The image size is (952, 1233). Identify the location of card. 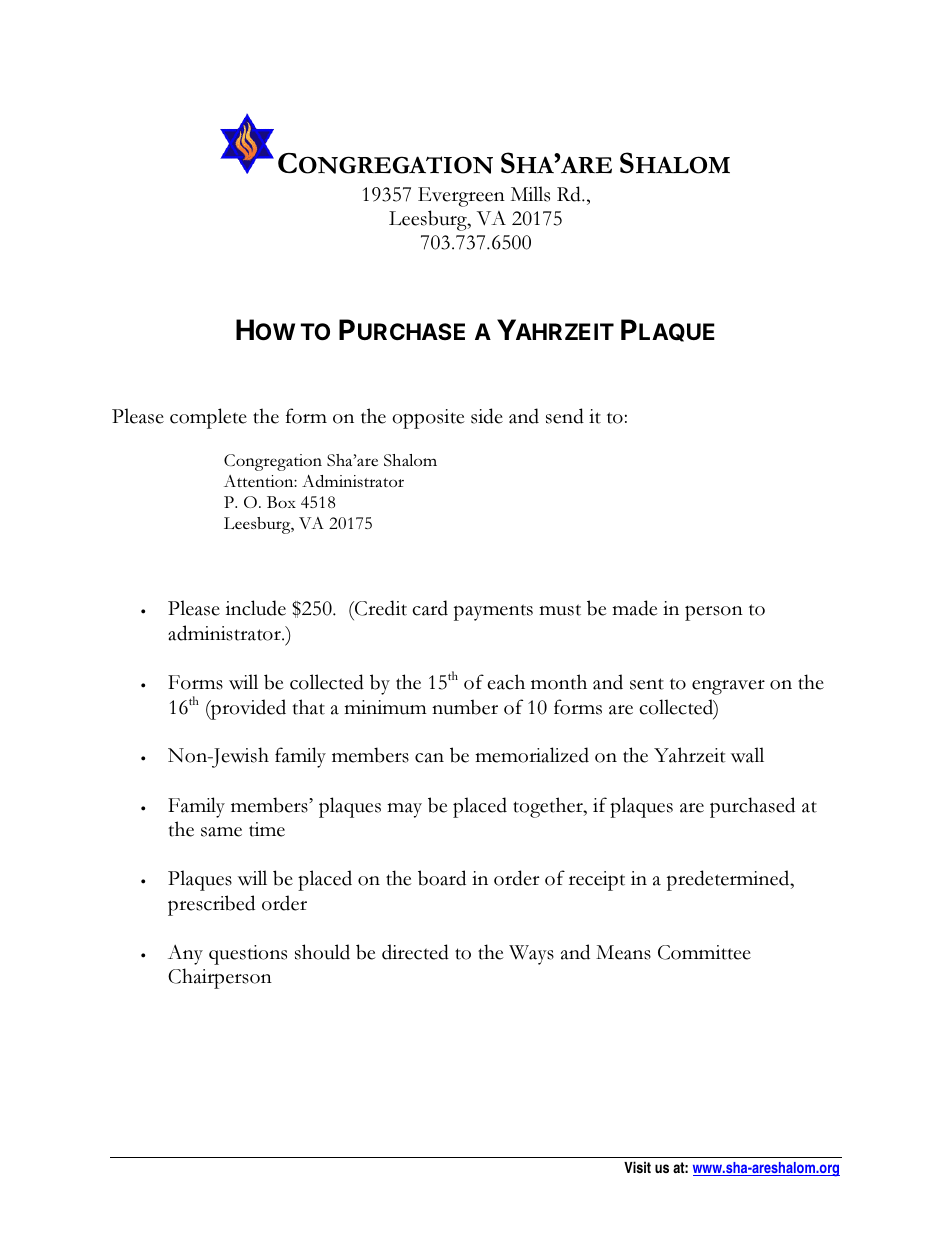
(430, 608).
